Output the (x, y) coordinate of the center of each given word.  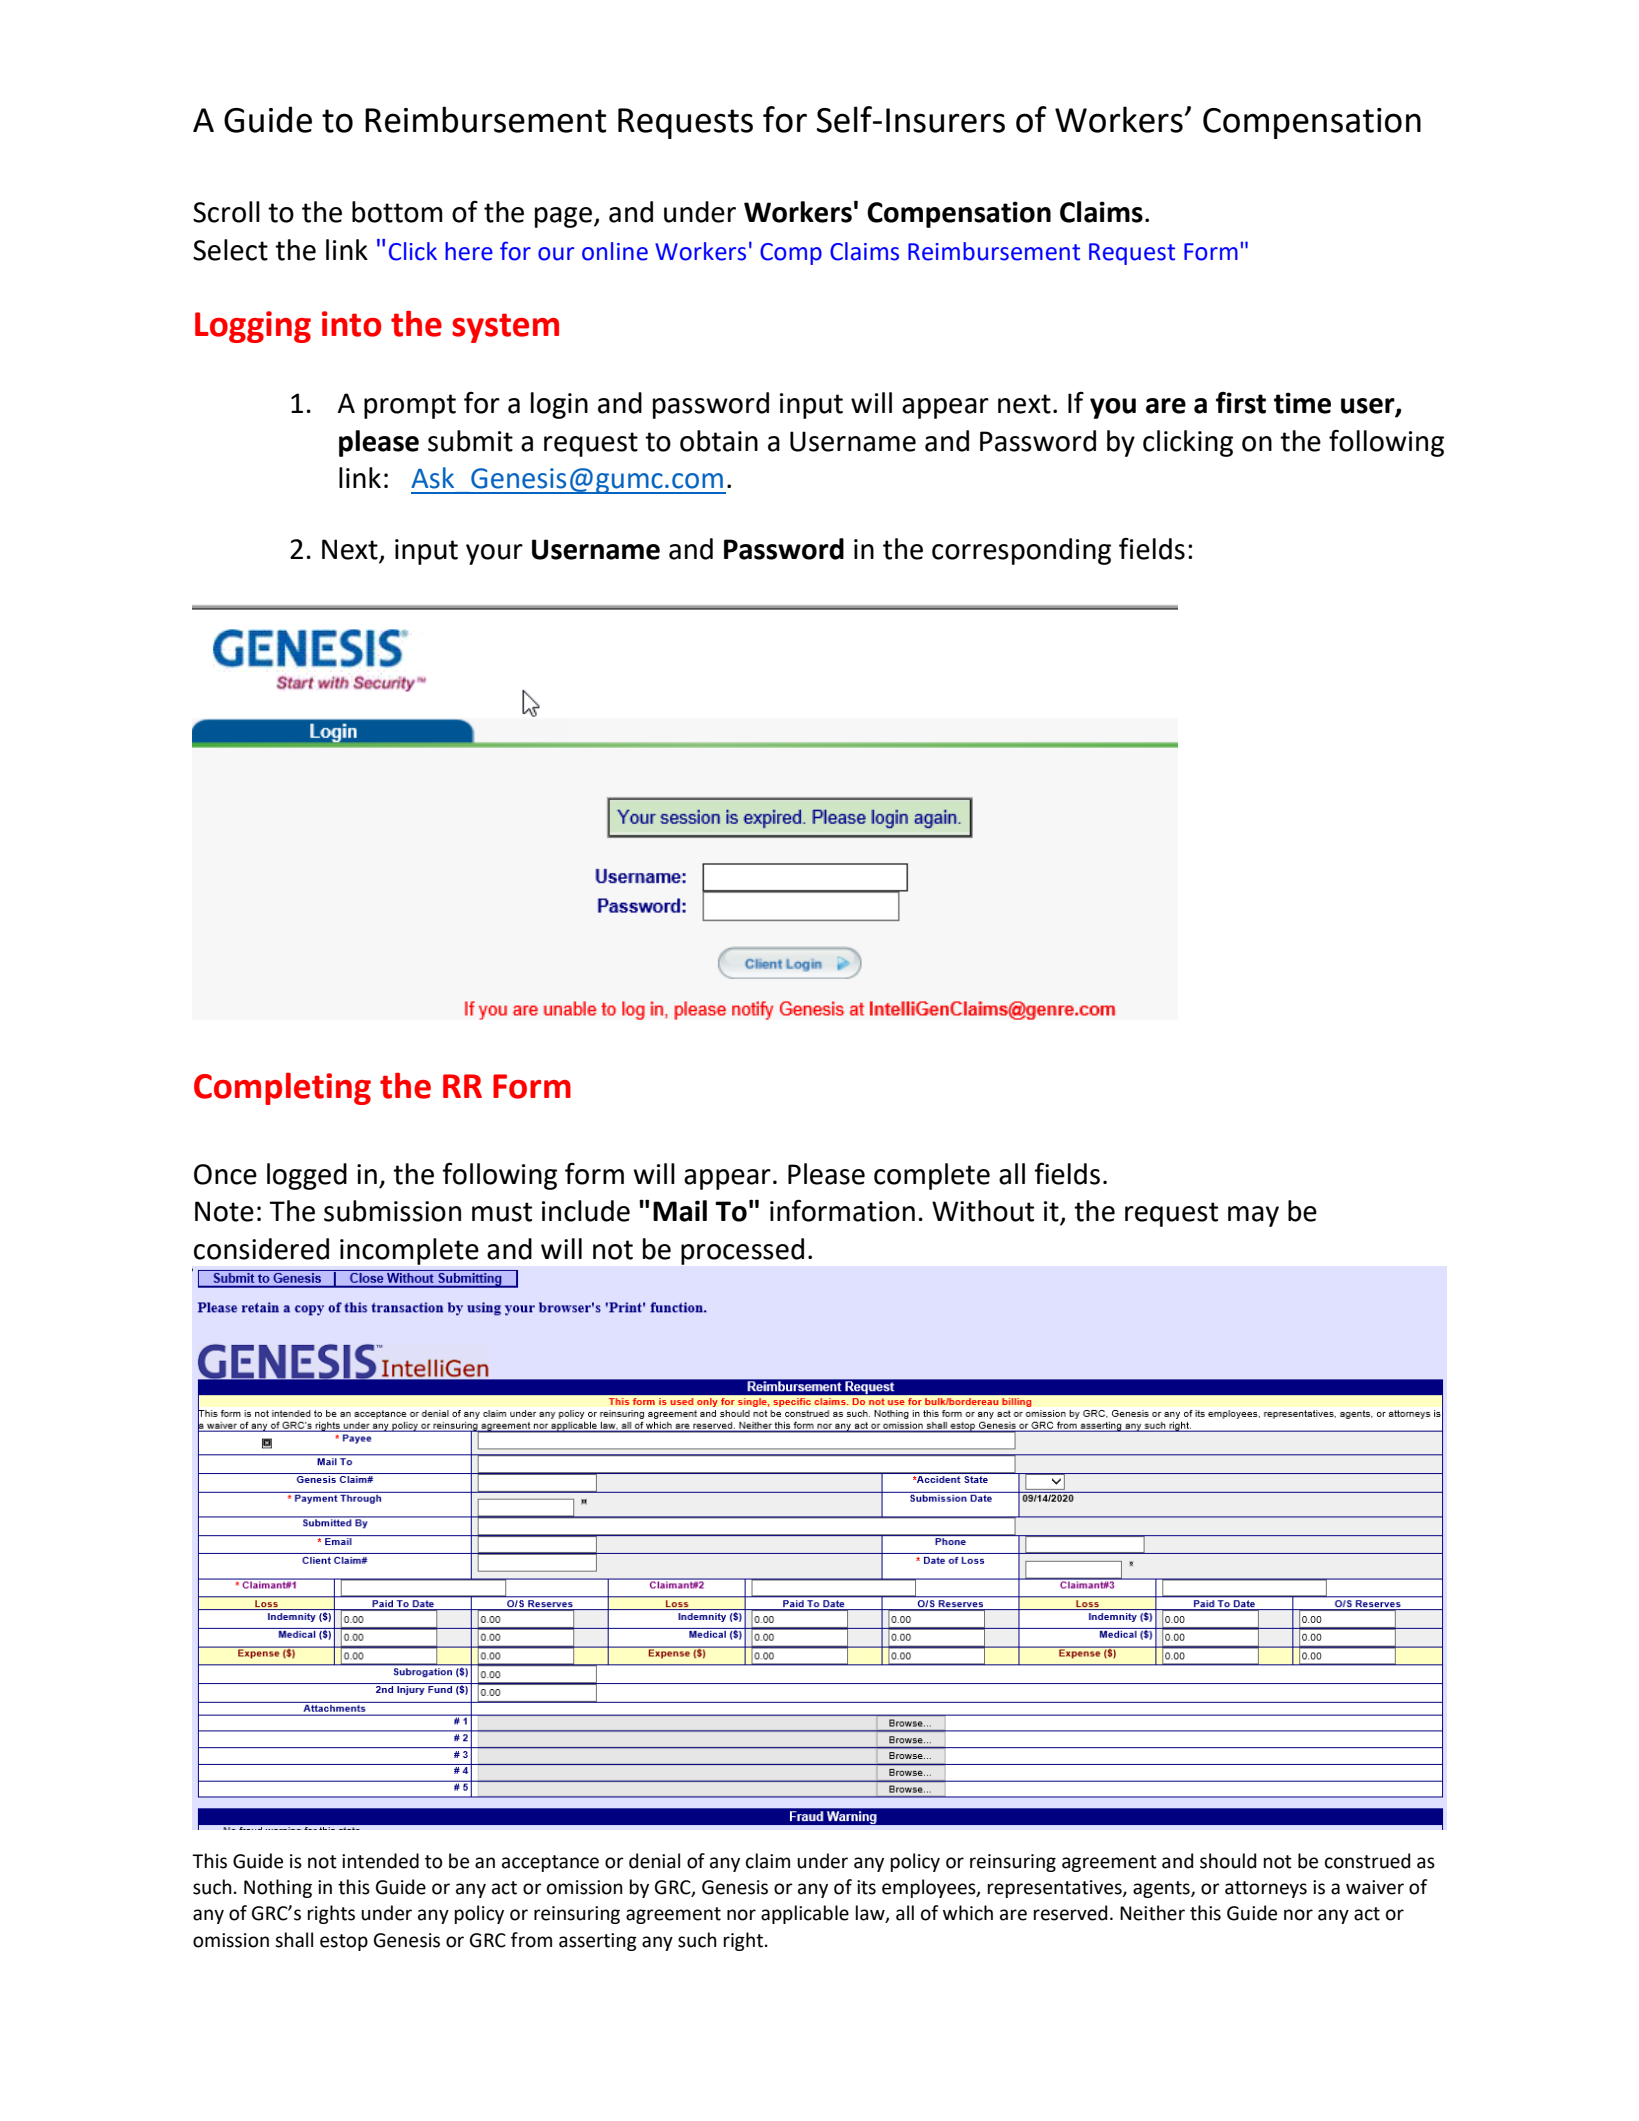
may (1253, 1216)
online (615, 251)
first (1241, 403)
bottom (397, 212)
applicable (805, 1914)
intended (380, 1861)
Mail (680, 1211)
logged (307, 1176)
